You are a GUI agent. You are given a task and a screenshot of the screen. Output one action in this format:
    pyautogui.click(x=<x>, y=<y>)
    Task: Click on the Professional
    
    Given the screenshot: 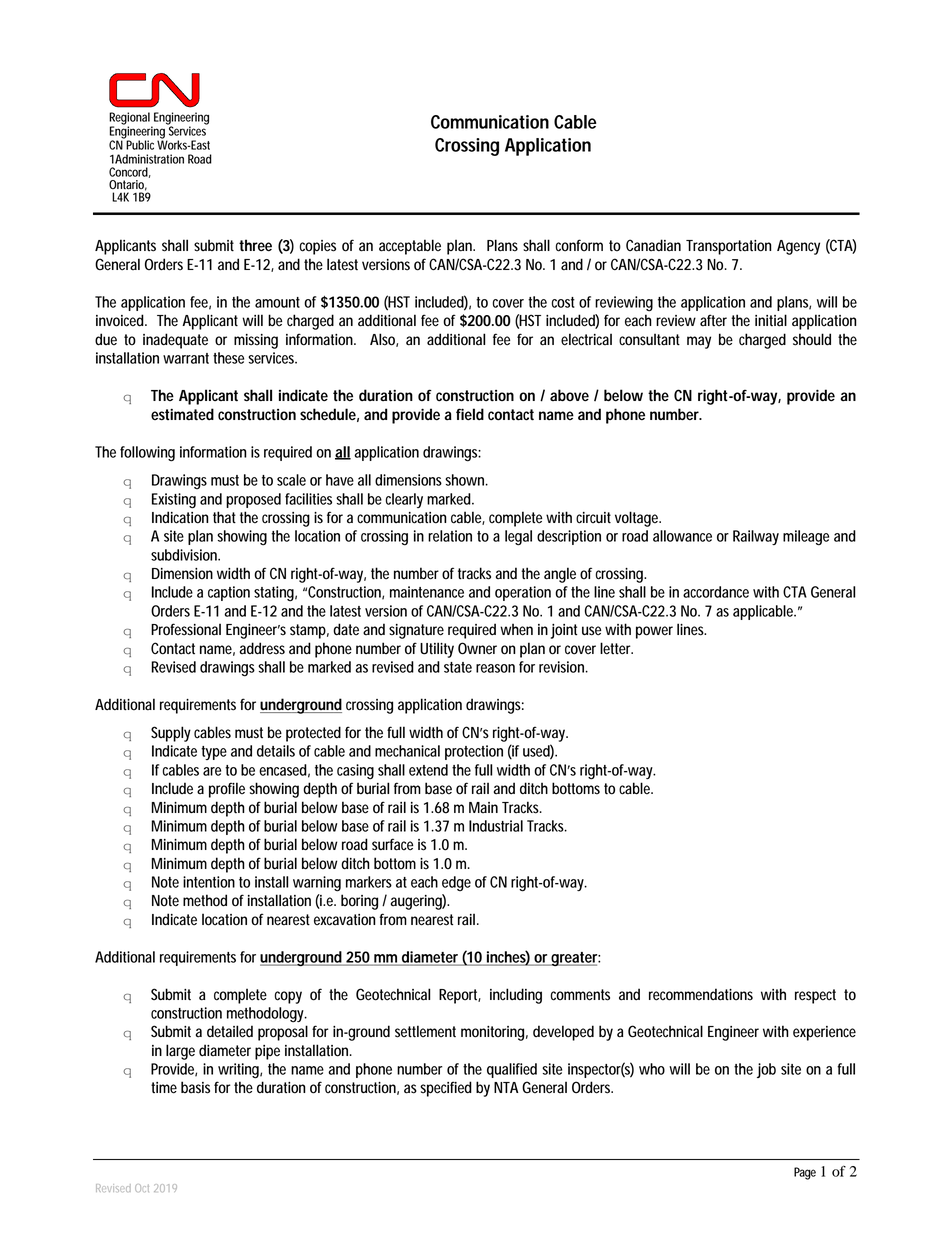 What is the action you would take?
    pyautogui.click(x=186, y=629)
